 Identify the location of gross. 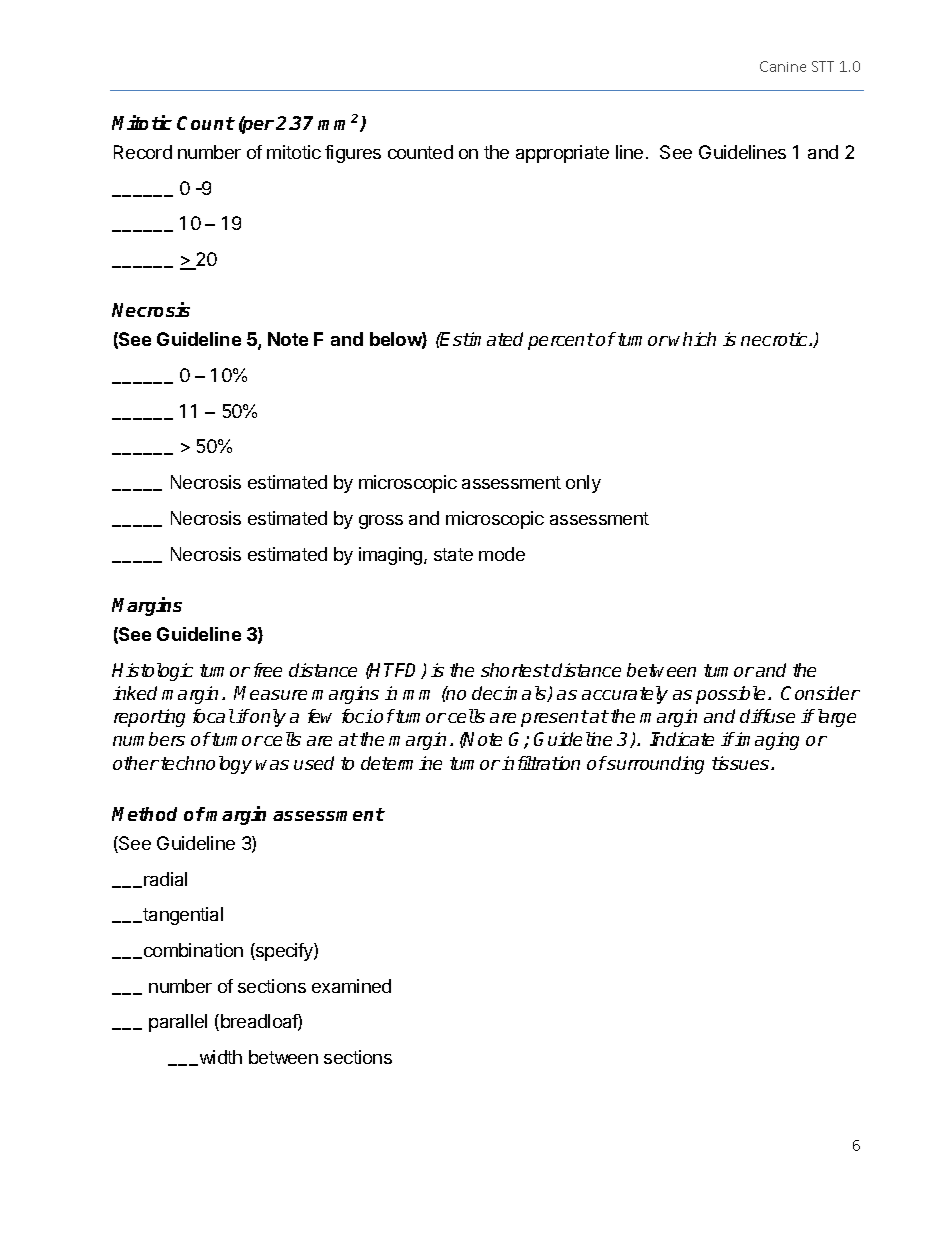
(381, 522).
